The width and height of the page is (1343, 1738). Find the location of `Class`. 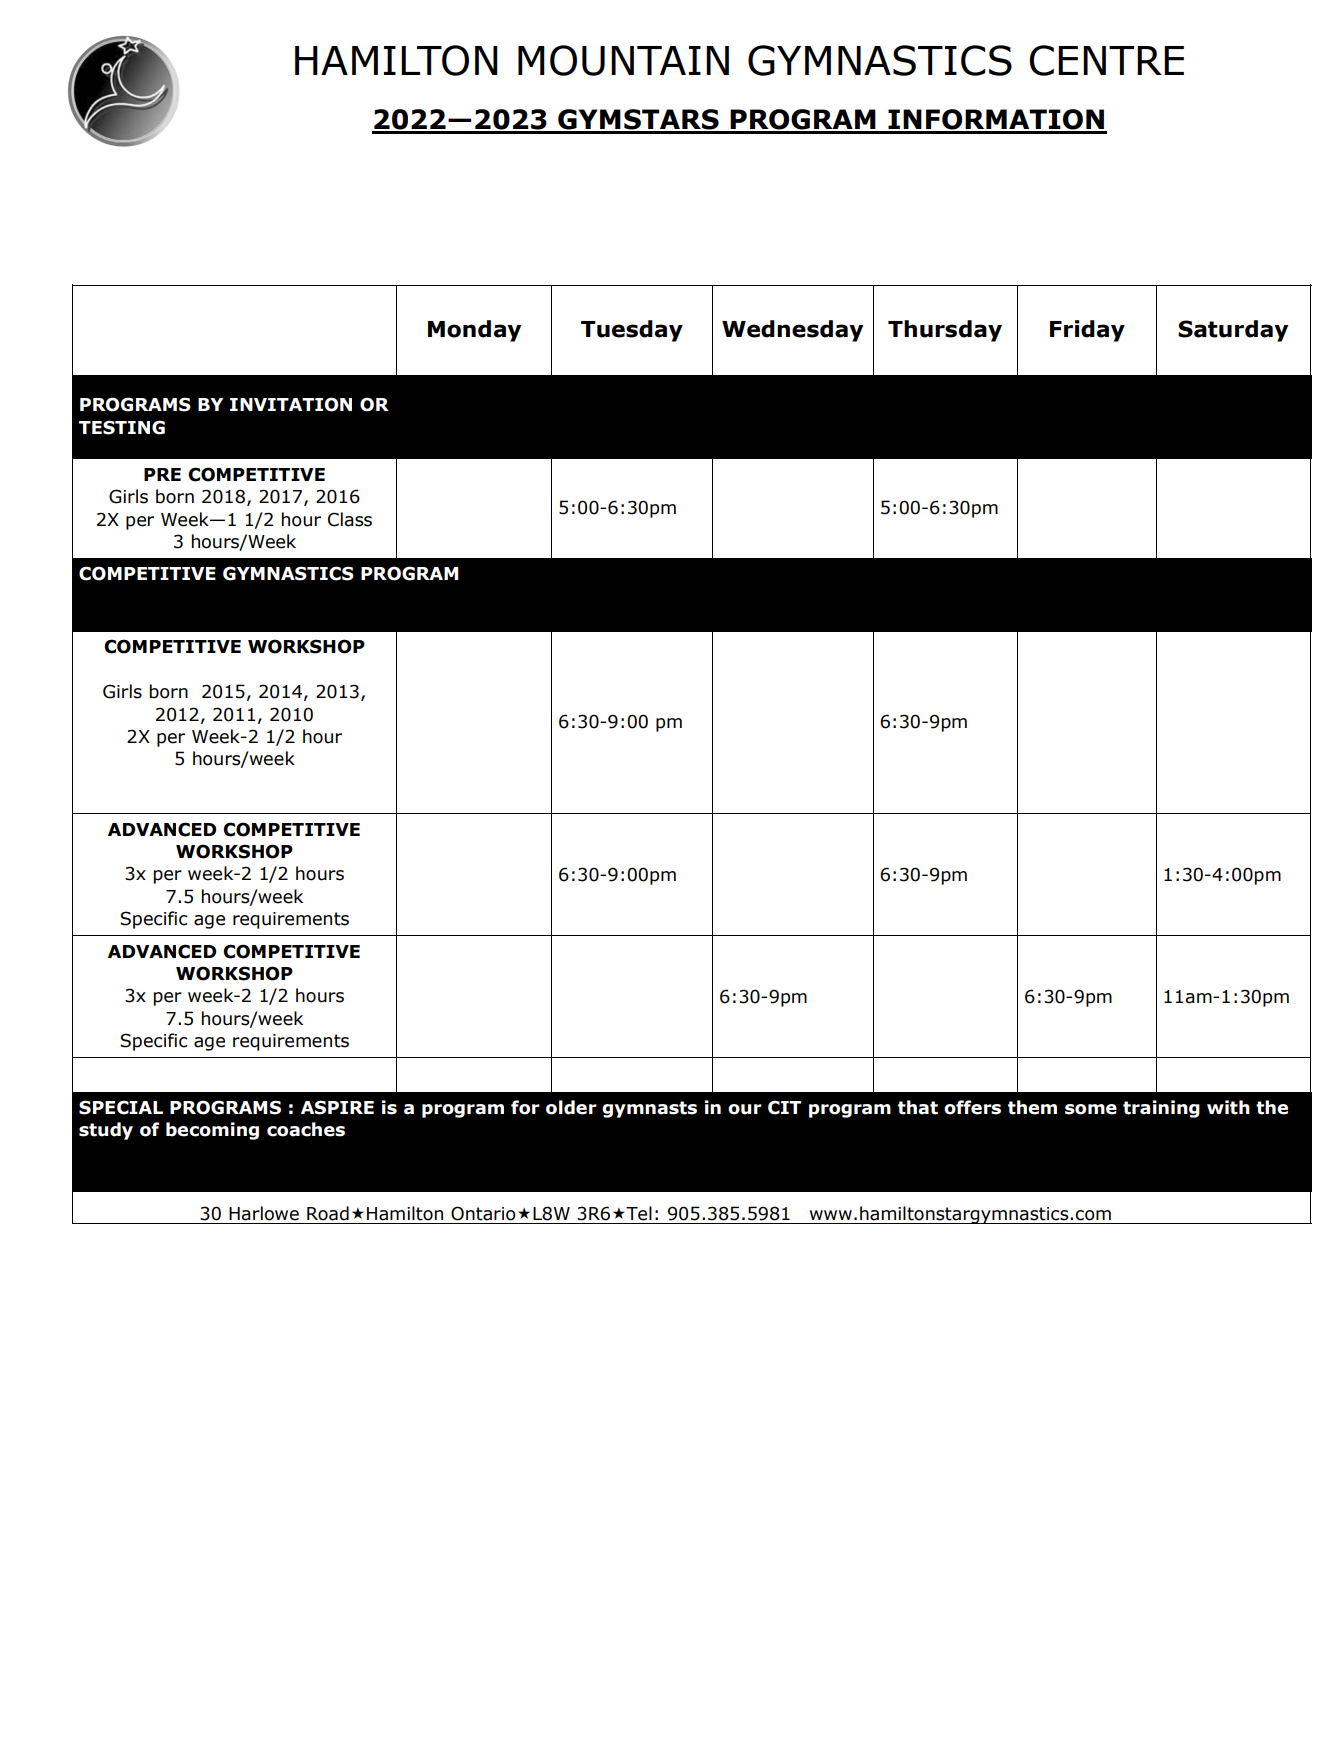

Class is located at coordinates (350, 519).
